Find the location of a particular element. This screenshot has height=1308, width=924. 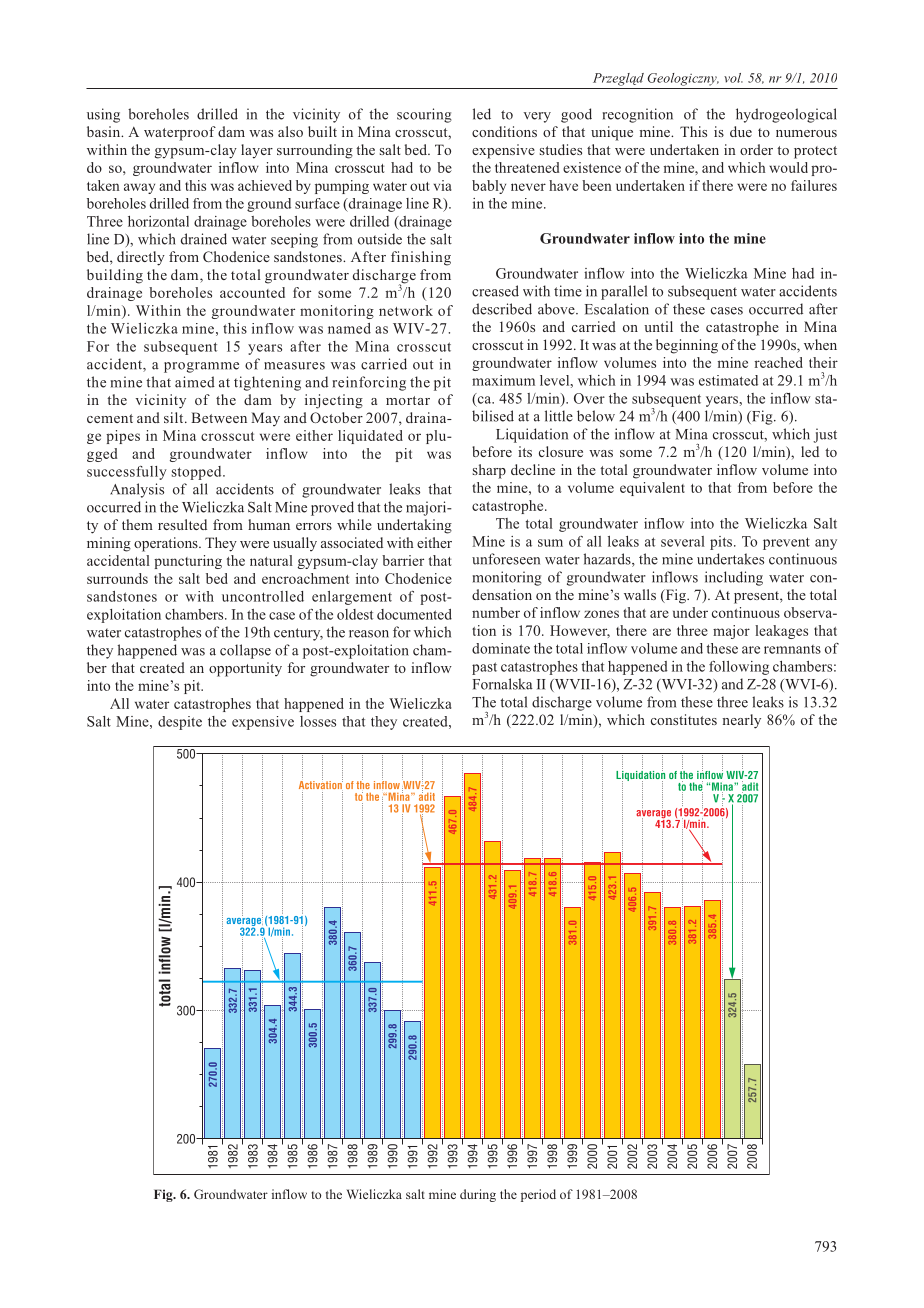

nearly is located at coordinates (741, 721).
